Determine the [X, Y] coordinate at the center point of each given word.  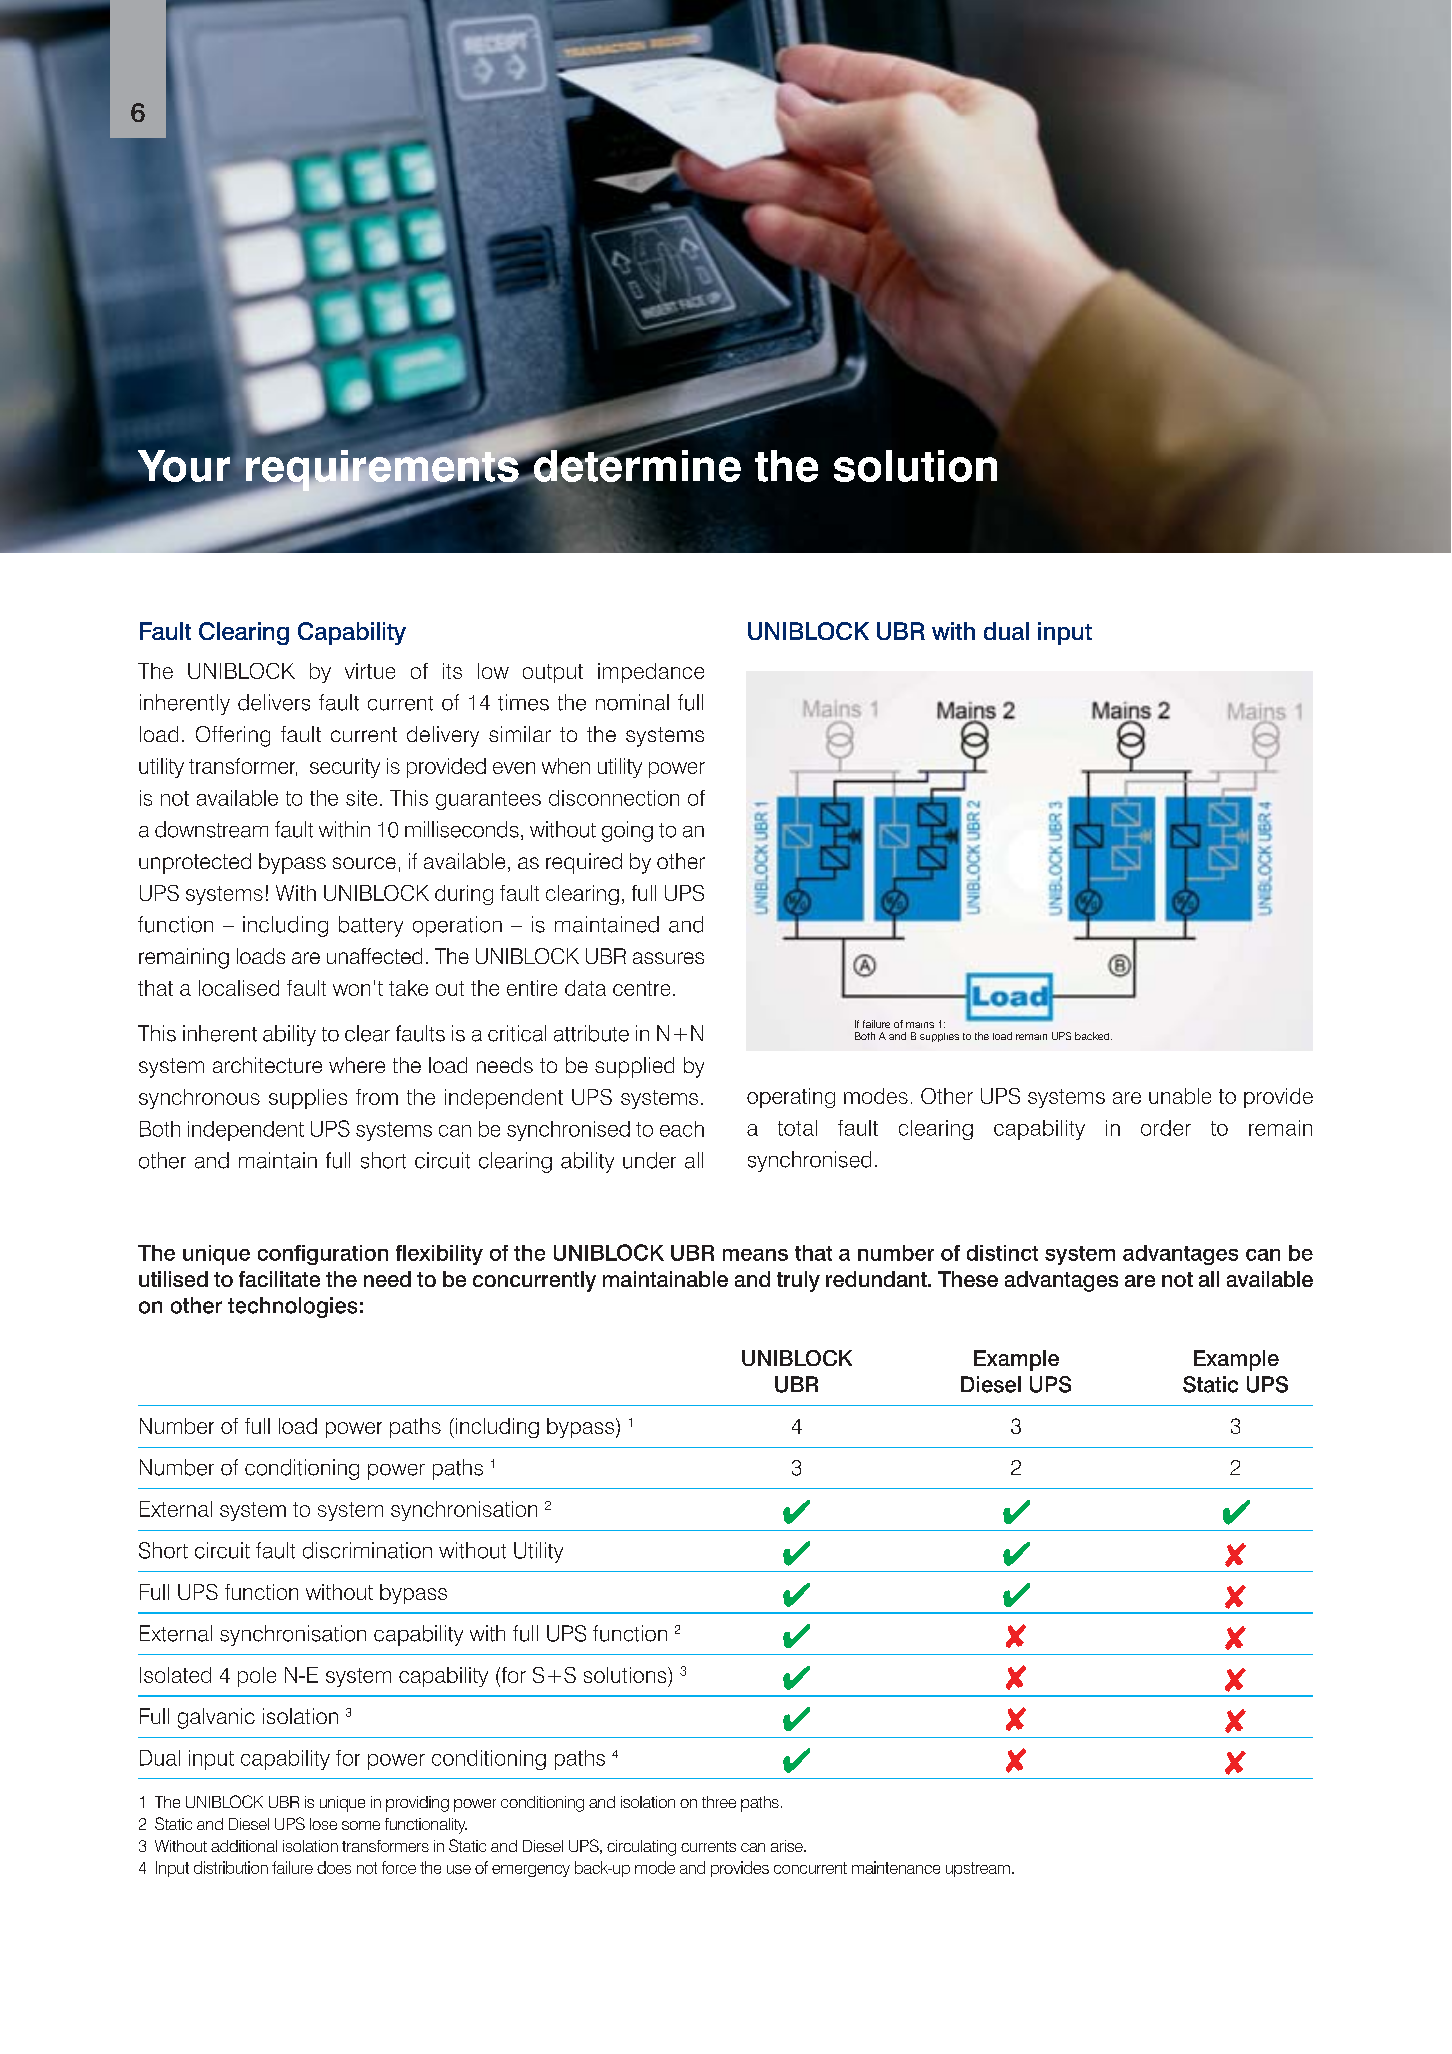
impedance [651, 673]
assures [668, 958]
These [968, 1279]
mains [920, 1025]
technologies [292, 1307]
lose [323, 1824]
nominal [632, 702]
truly [798, 1281]
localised [239, 988]
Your [185, 467]
